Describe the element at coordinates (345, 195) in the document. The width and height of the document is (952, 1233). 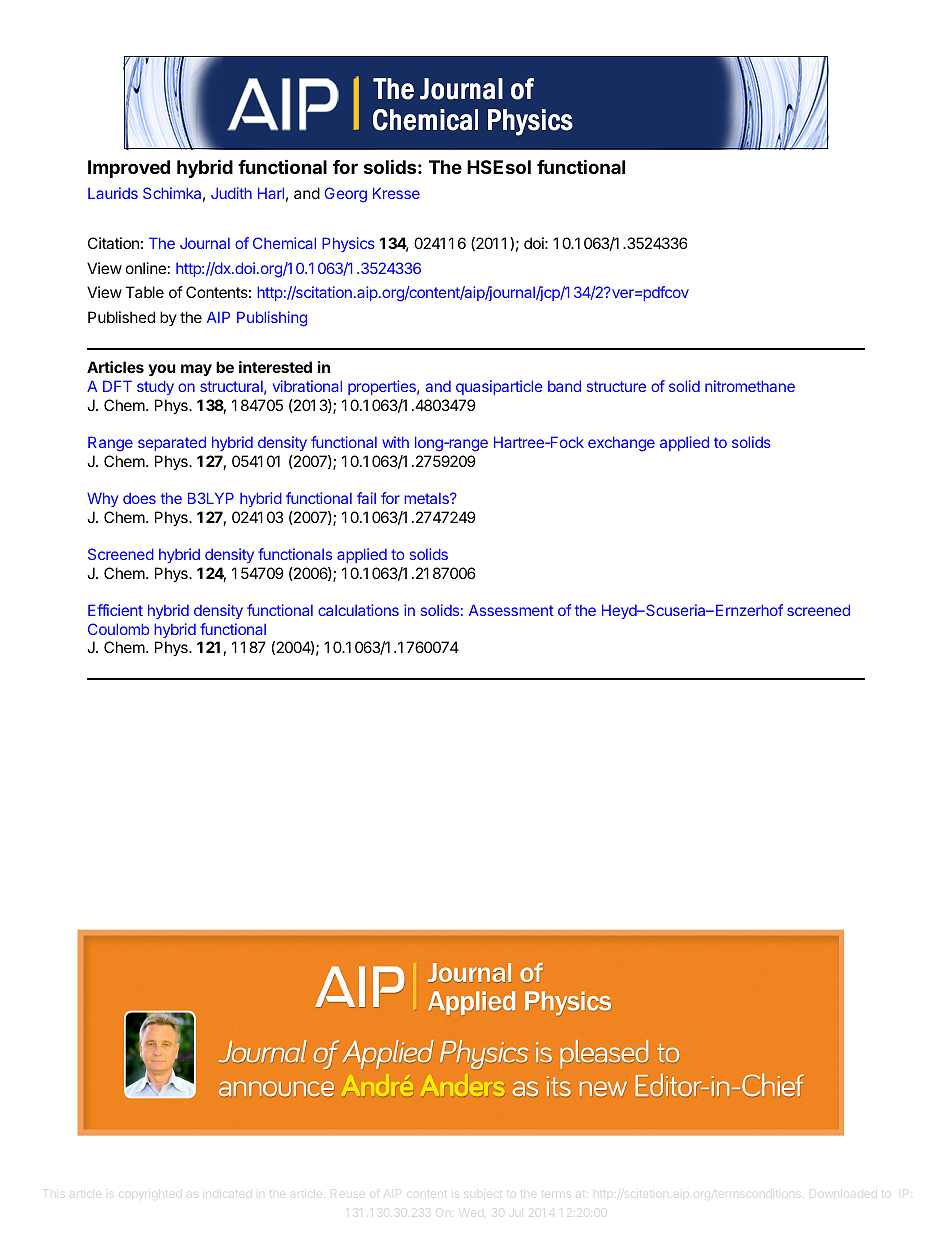
I see `Georg` at that location.
